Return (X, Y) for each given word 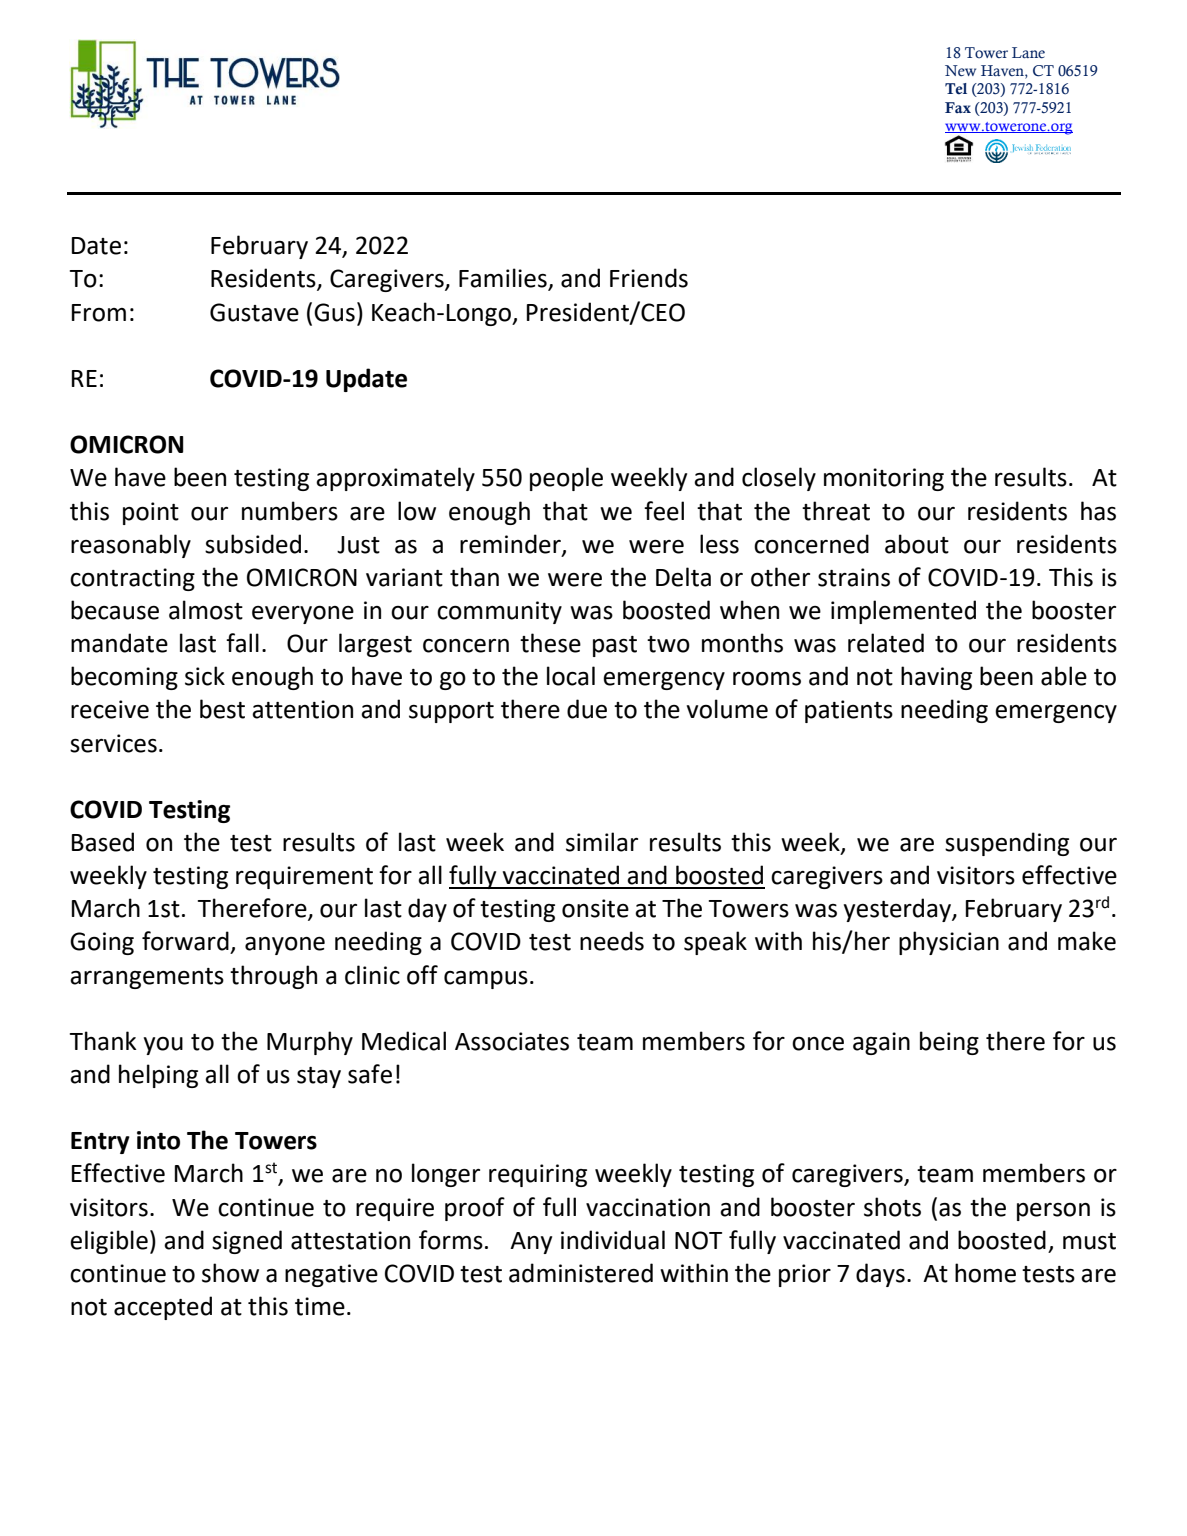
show (230, 1273)
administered (581, 1273)
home (985, 1273)
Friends (649, 278)
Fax (958, 107)
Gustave (254, 312)
